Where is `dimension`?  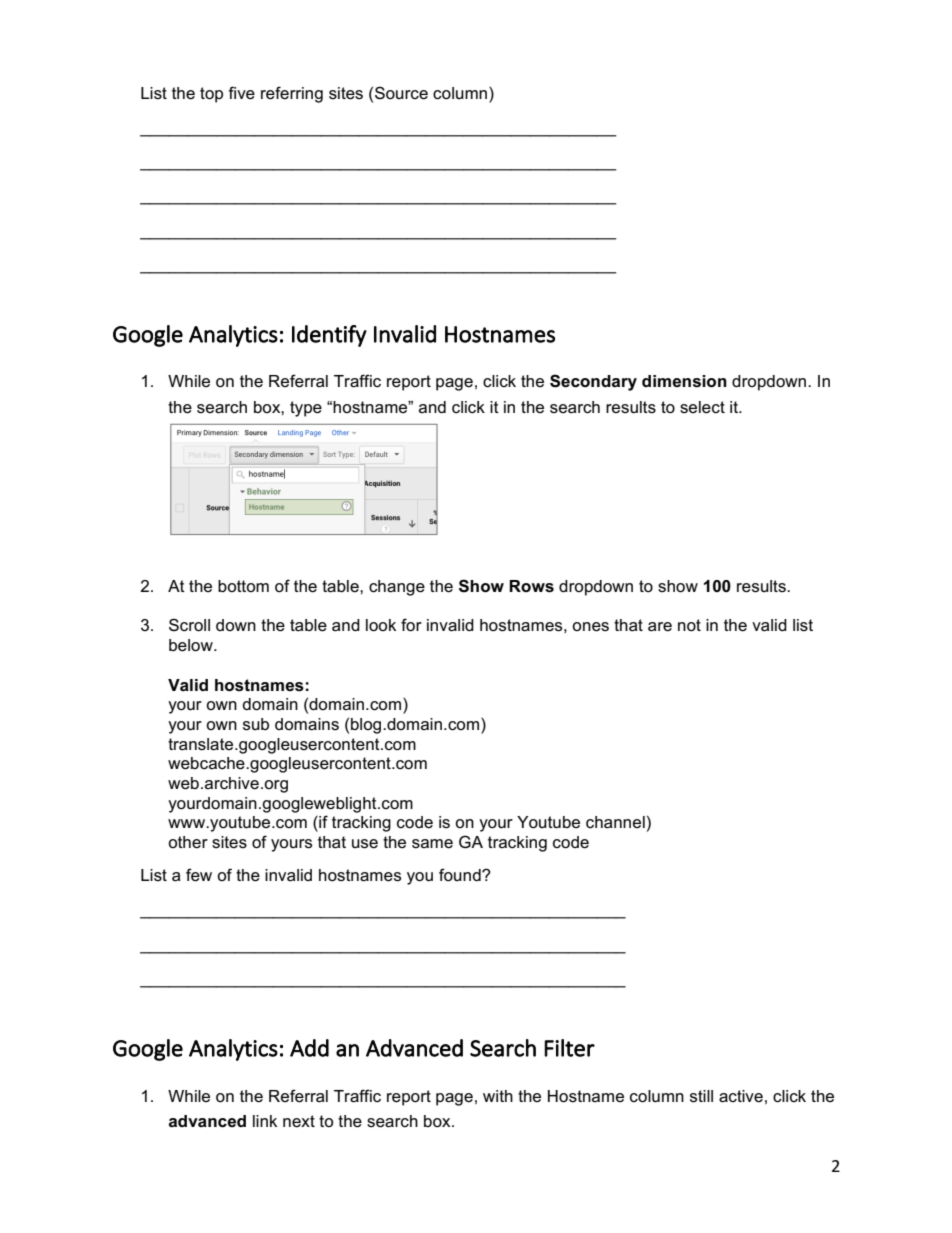
dimension is located at coordinates (684, 381).
